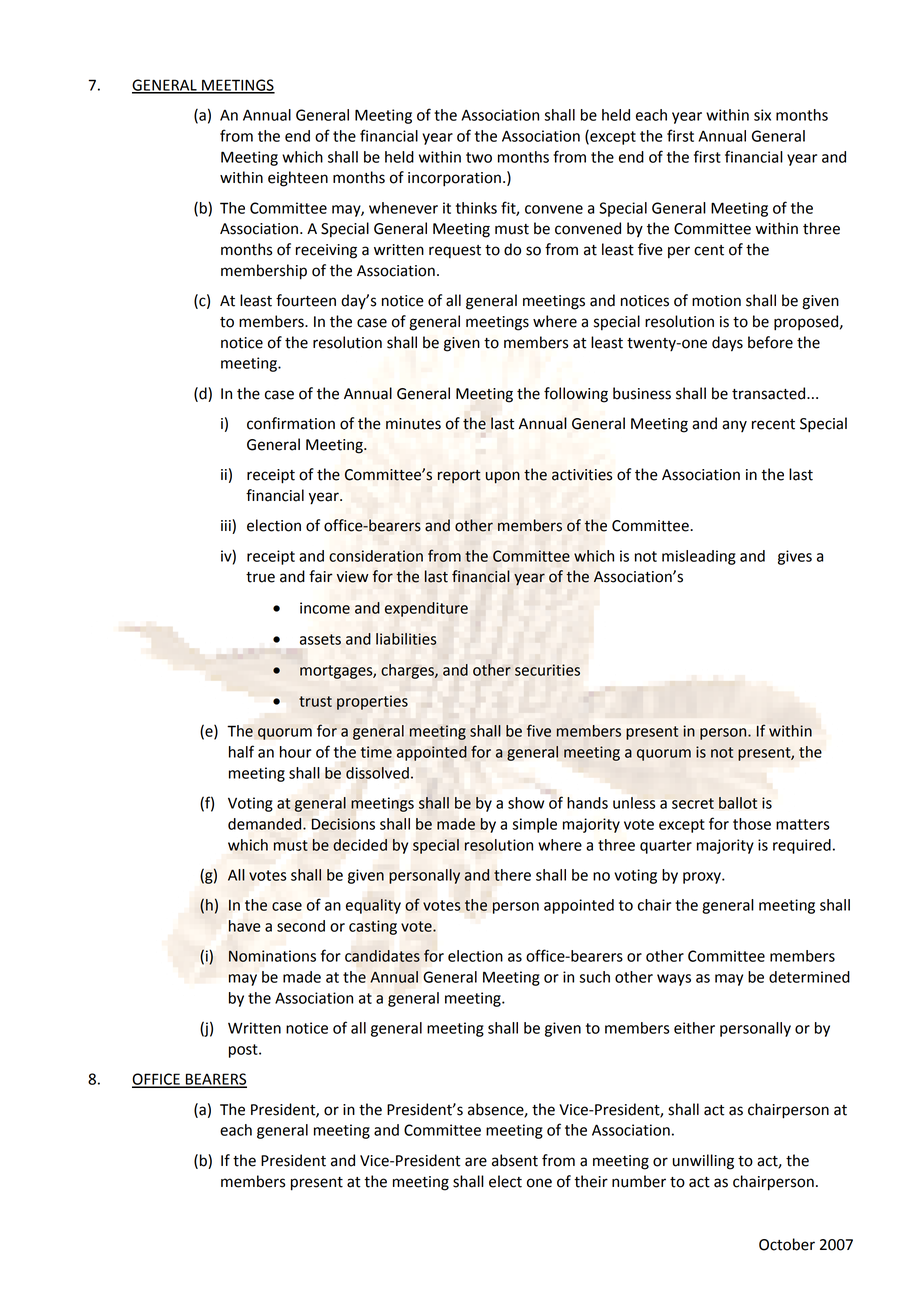  Describe the element at coordinates (547, 670) in the image. I see `securities` at that location.
